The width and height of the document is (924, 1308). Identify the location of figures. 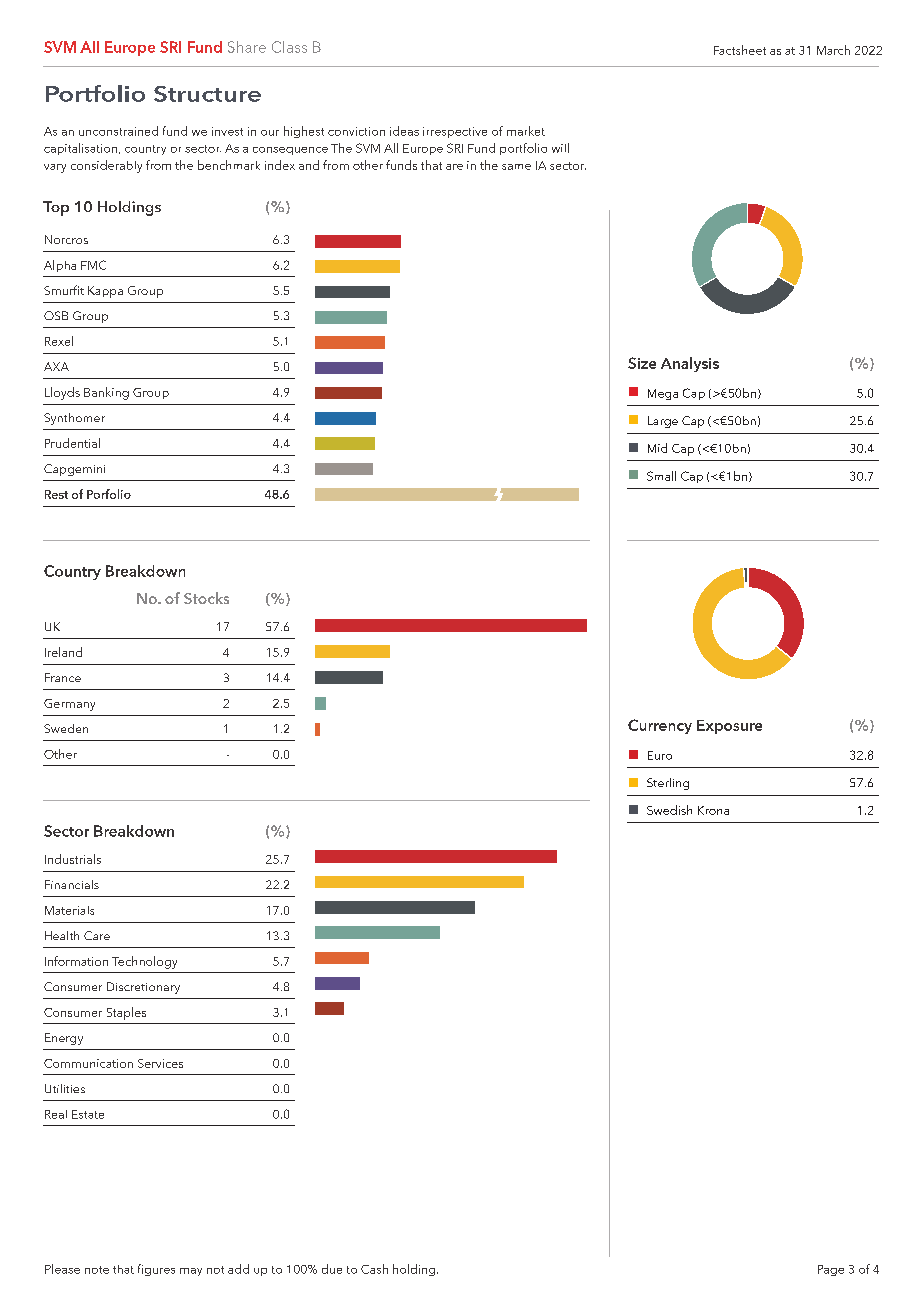
(156, 1270).
